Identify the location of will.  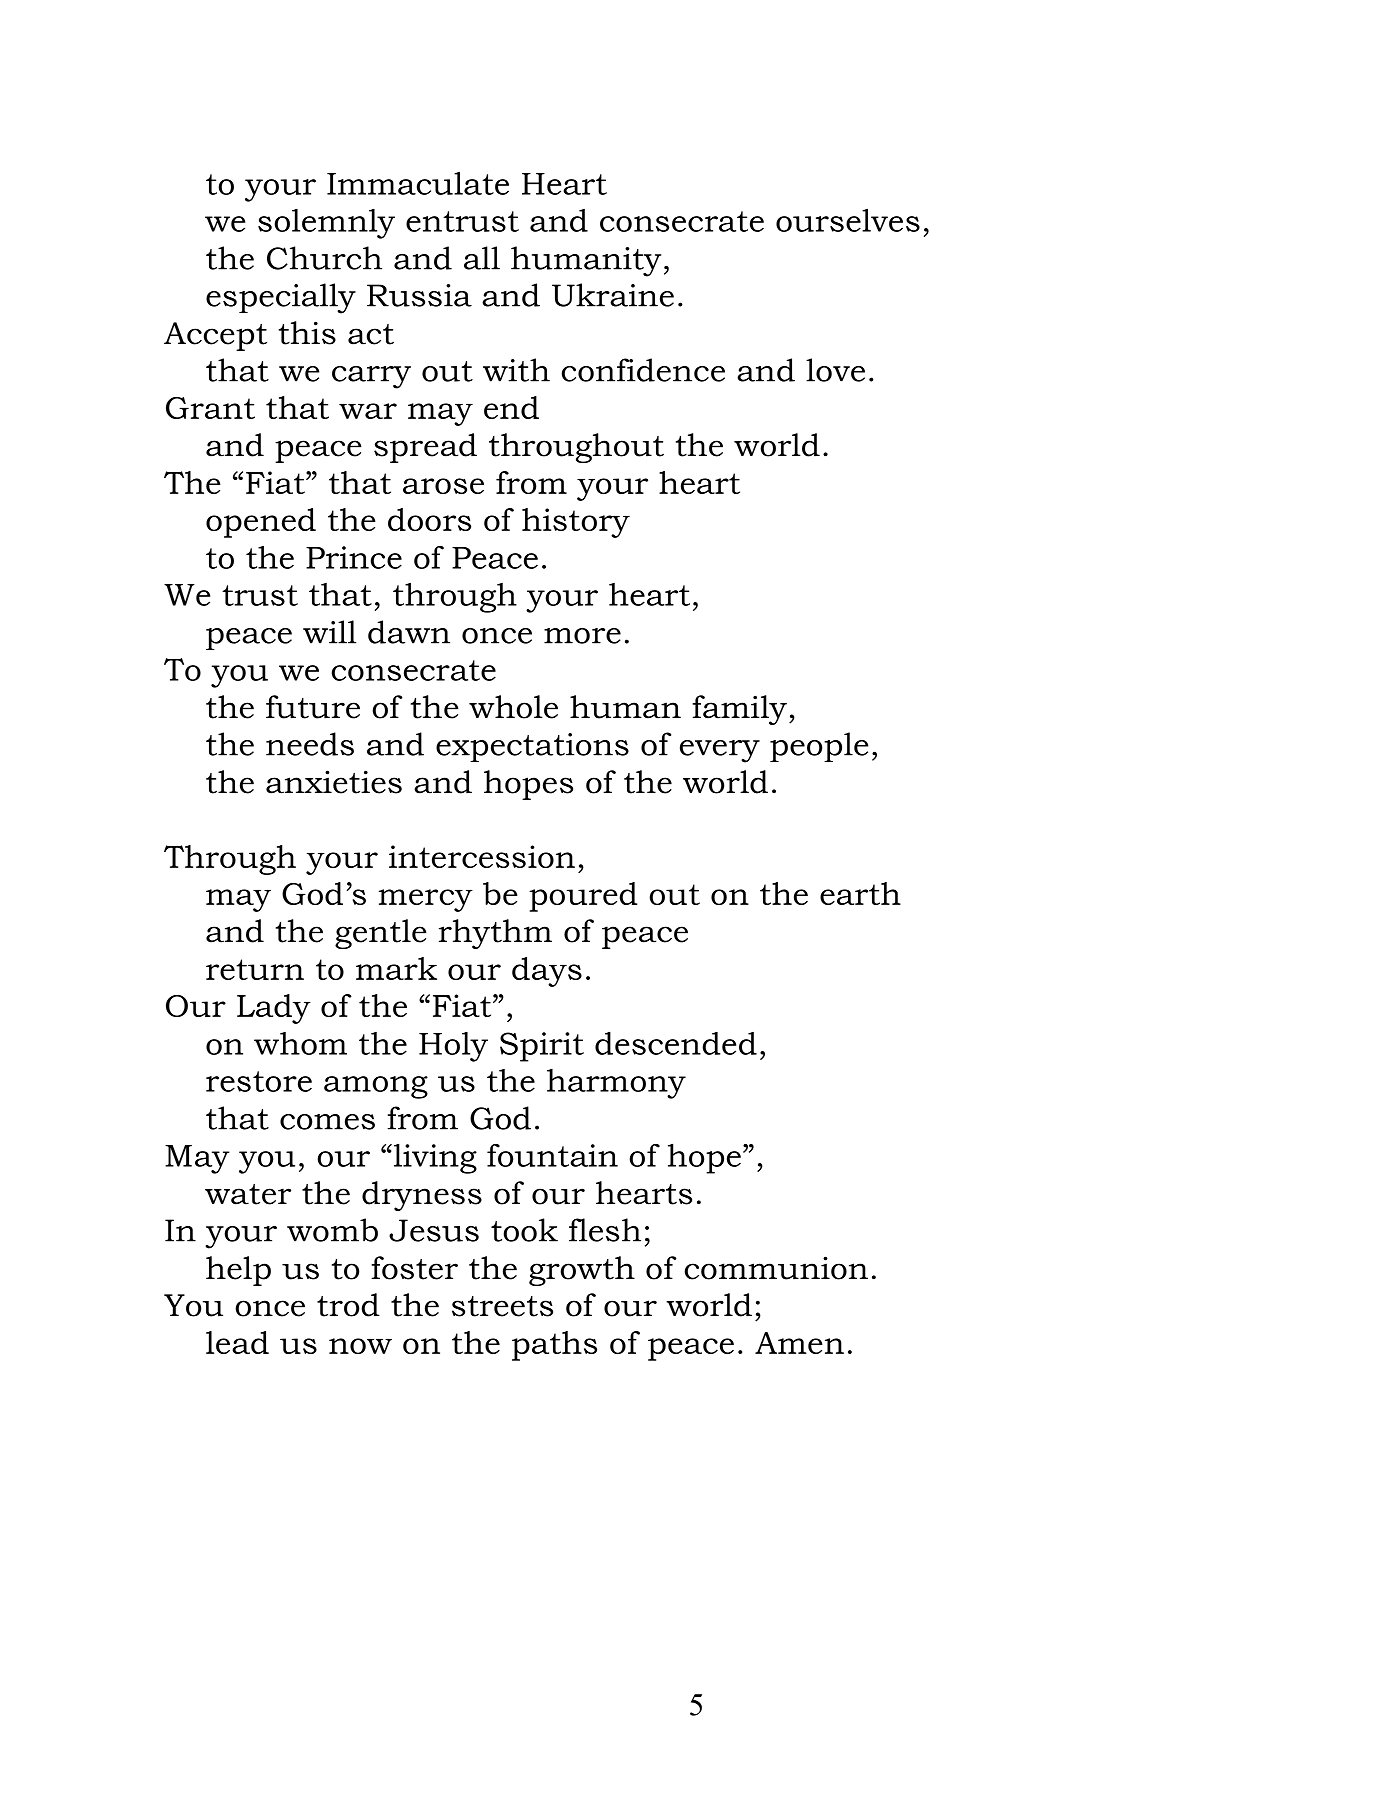
(329, 632).
